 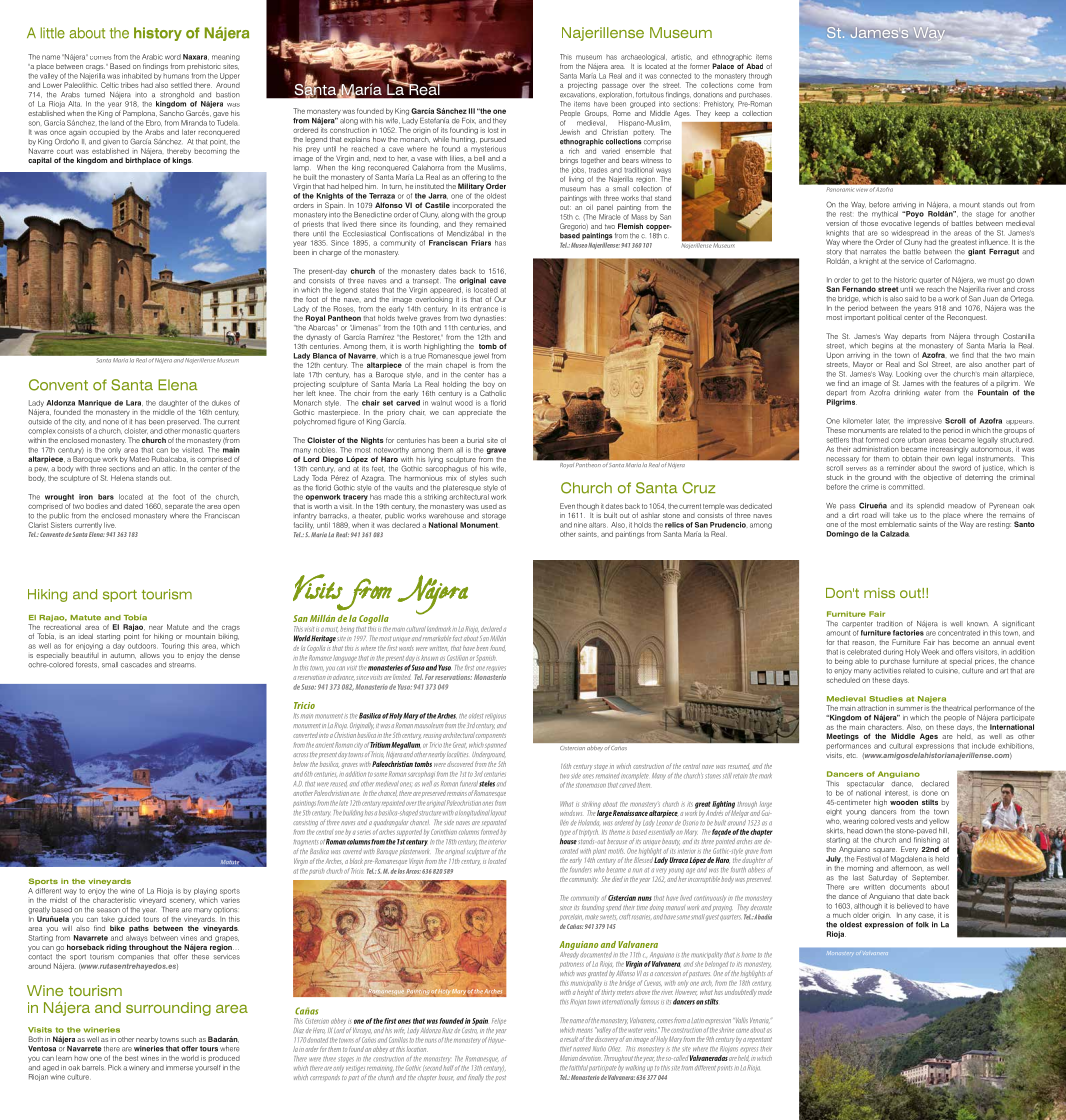 I want to click on emblematic, so click(x=897, y=524).
